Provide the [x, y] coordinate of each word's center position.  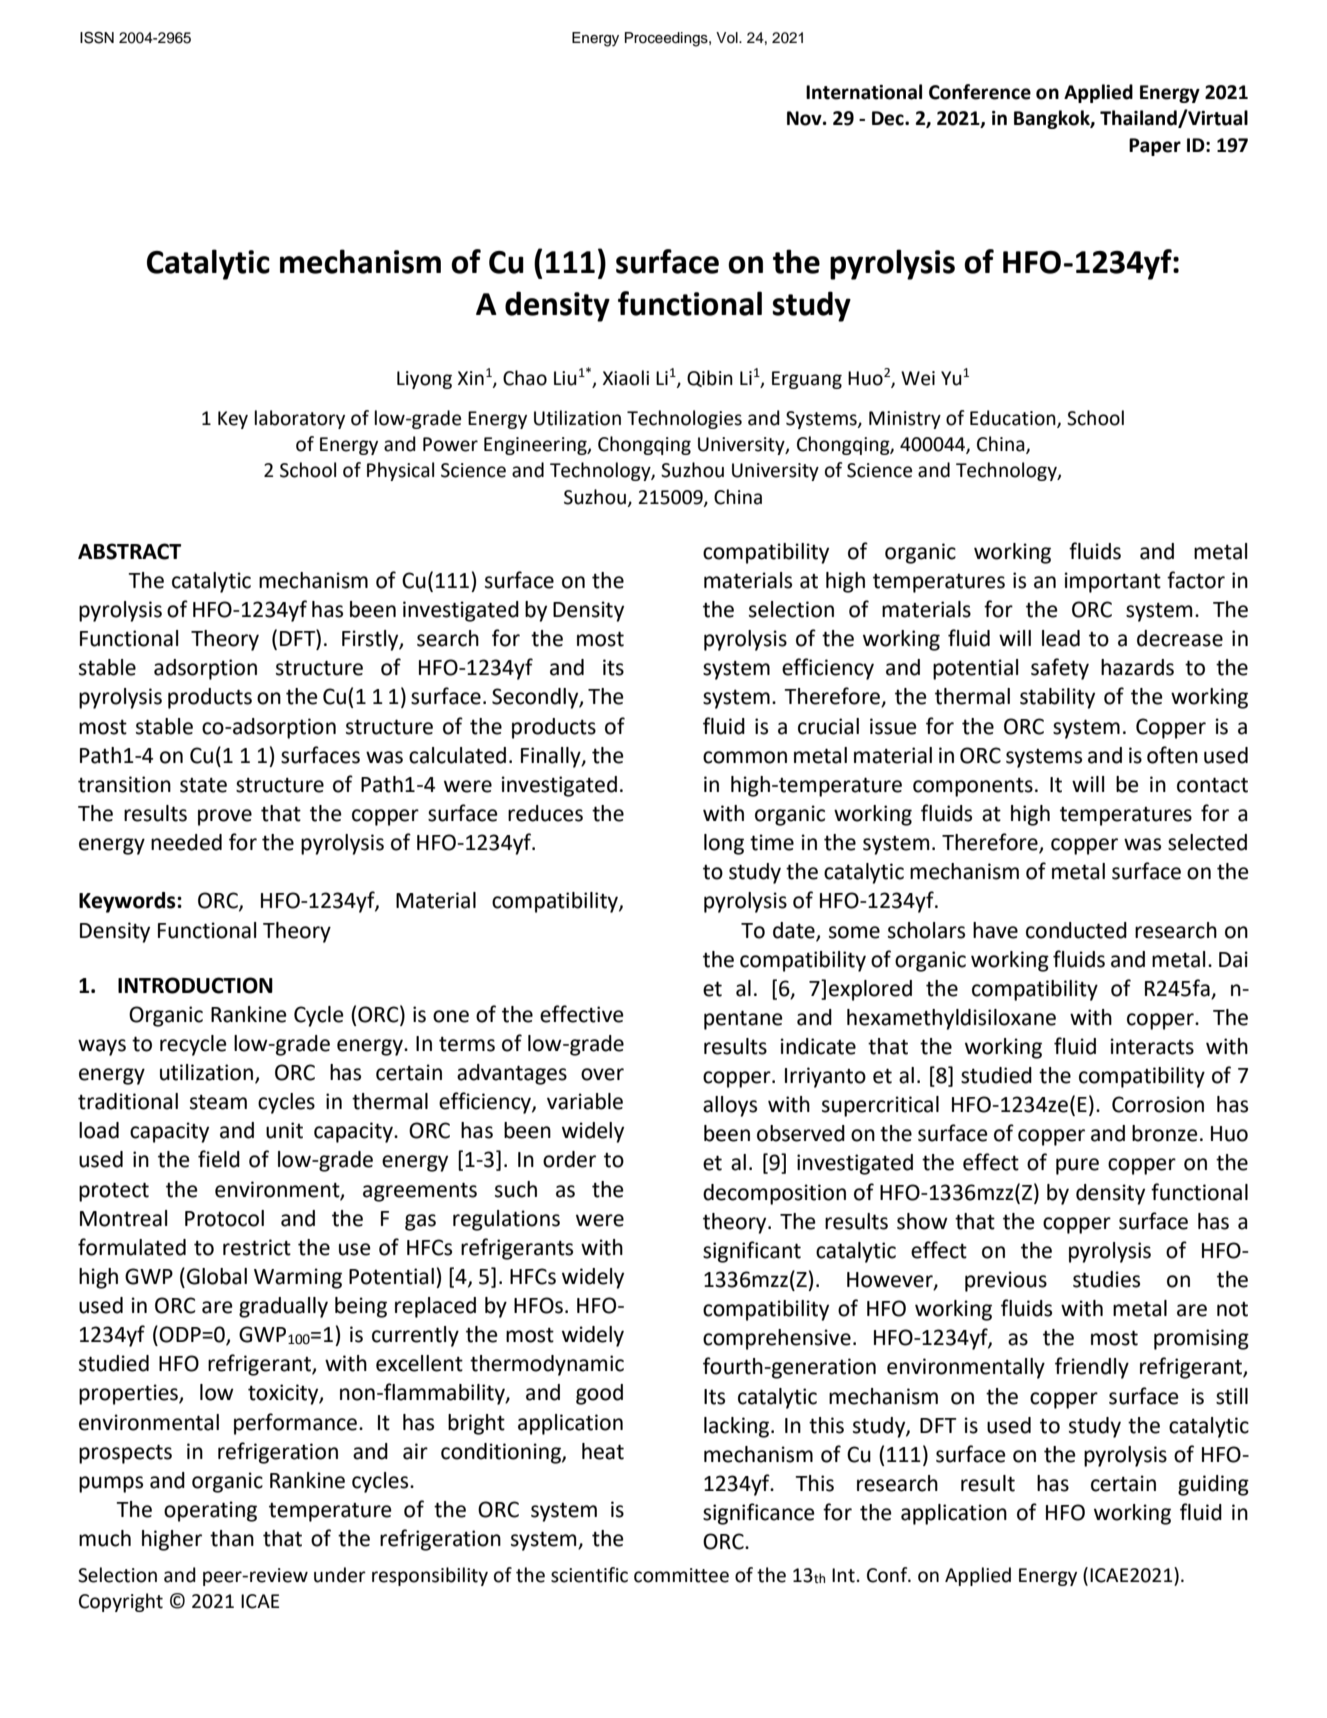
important [1112, 582]
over [602, 1074]
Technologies [684, 419]
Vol [728, 38]
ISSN [97, 38]
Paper [1155, 147]
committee [681, 1575]
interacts [1152, 1046]
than [232, 1538]
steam [218, 1102]
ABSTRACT [129, 551]
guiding [1213, 1485]
